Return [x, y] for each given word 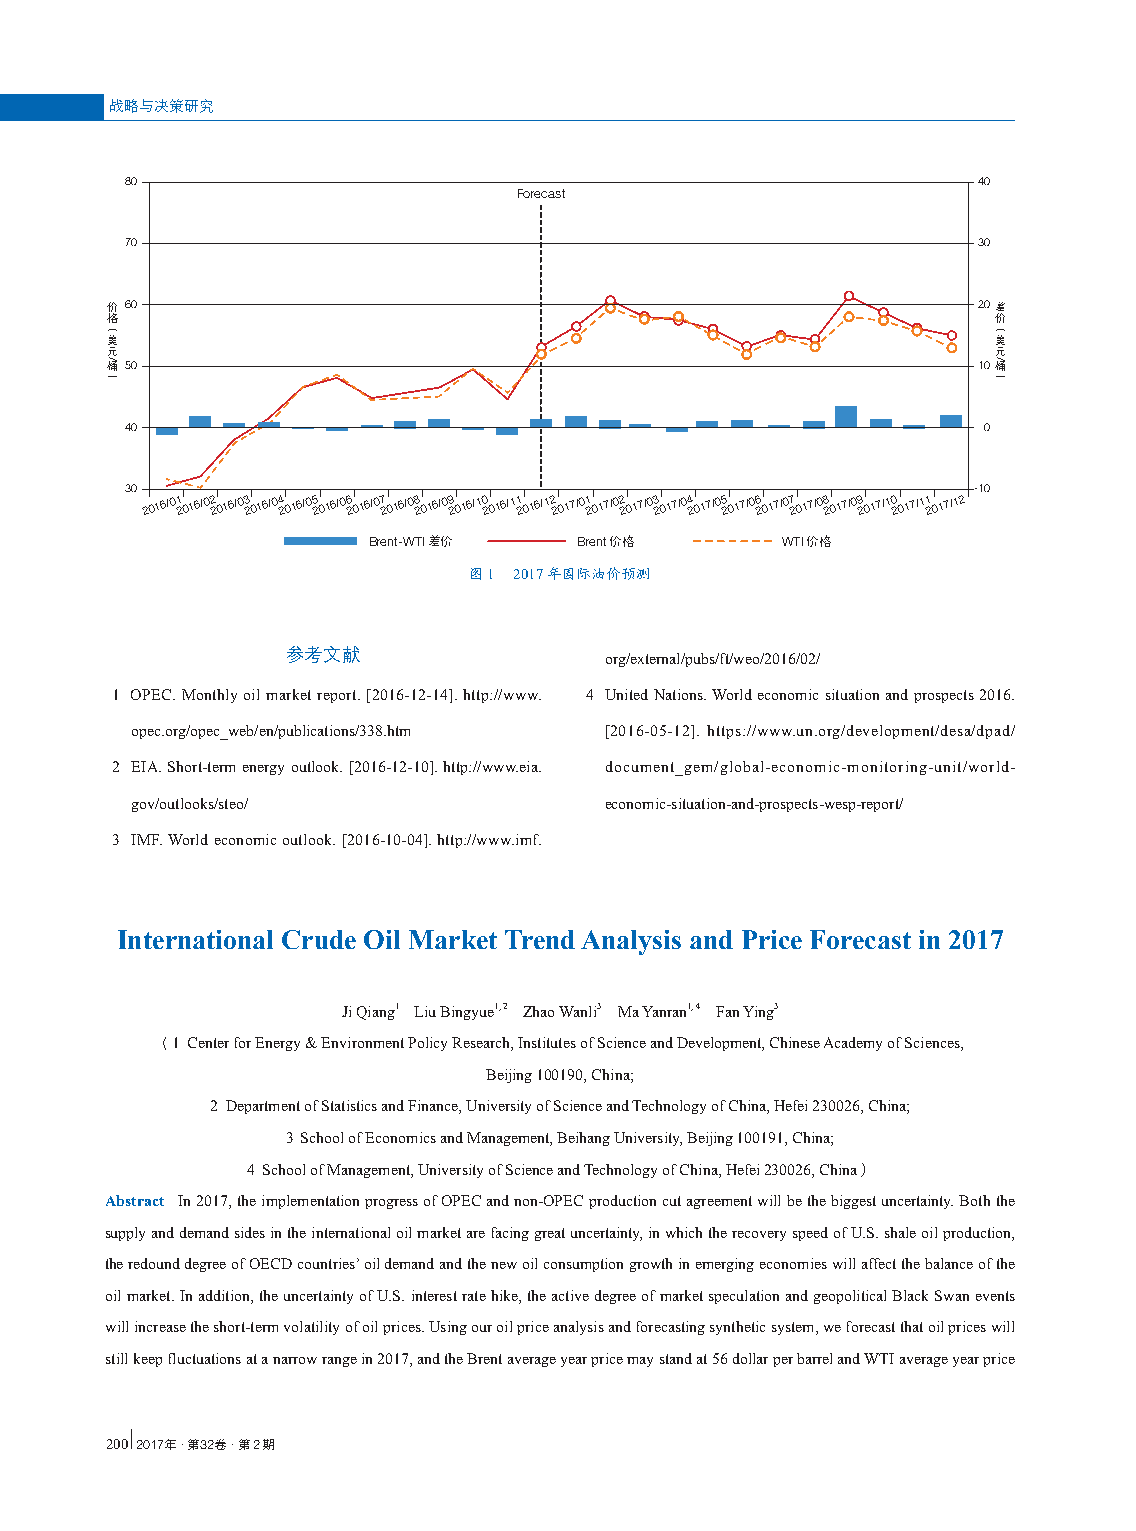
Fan [727, 1011]
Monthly [209, 696]
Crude [319, 939]
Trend [540, 939]
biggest [853, 1202]
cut [672, 1201]
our [482, 1328]
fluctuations [205, 1358]
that [912, 1326]
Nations [679, 694]
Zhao [538, 1011]
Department [263, 1107]
